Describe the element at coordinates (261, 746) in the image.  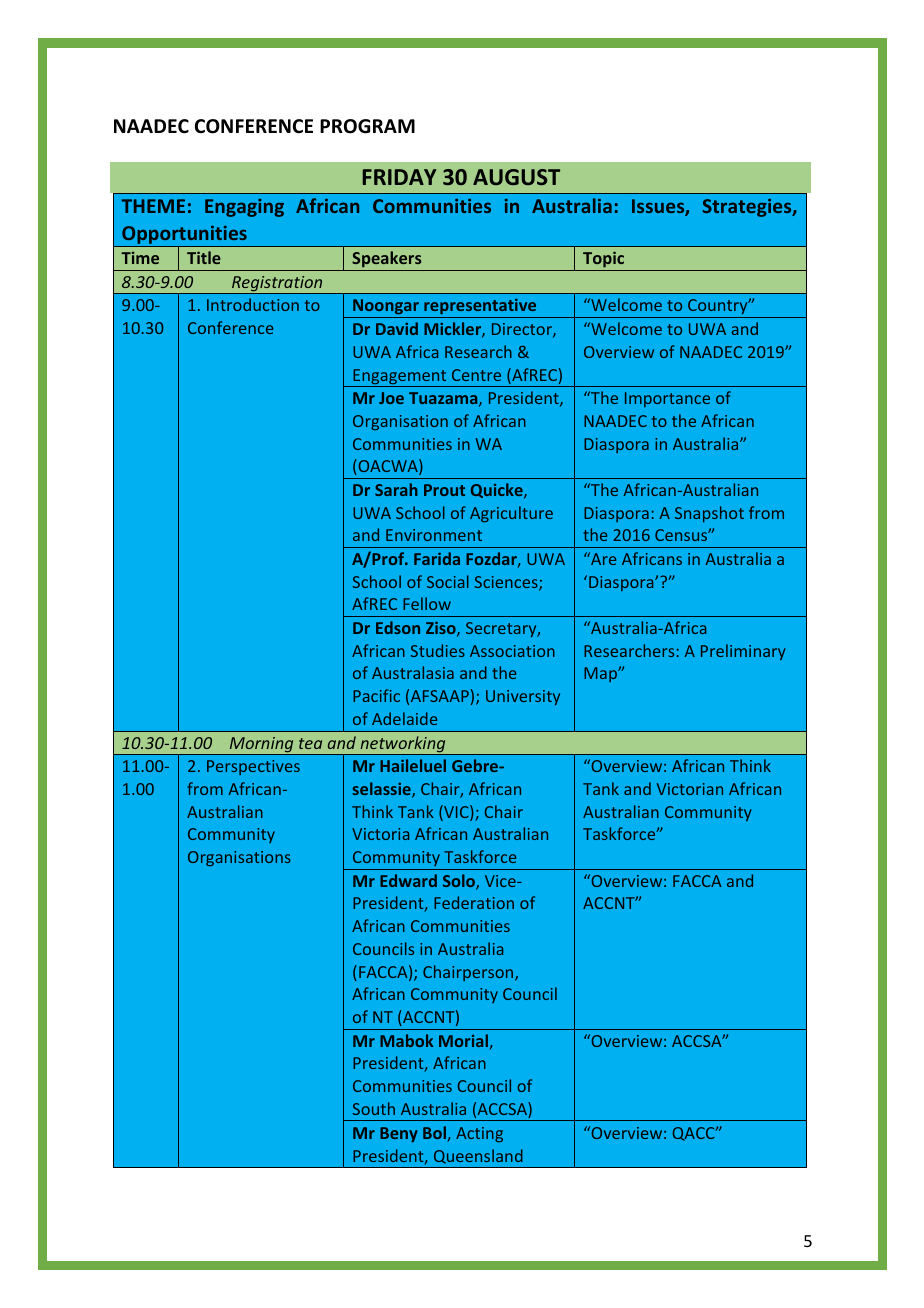
I see `Morning` at that location.
